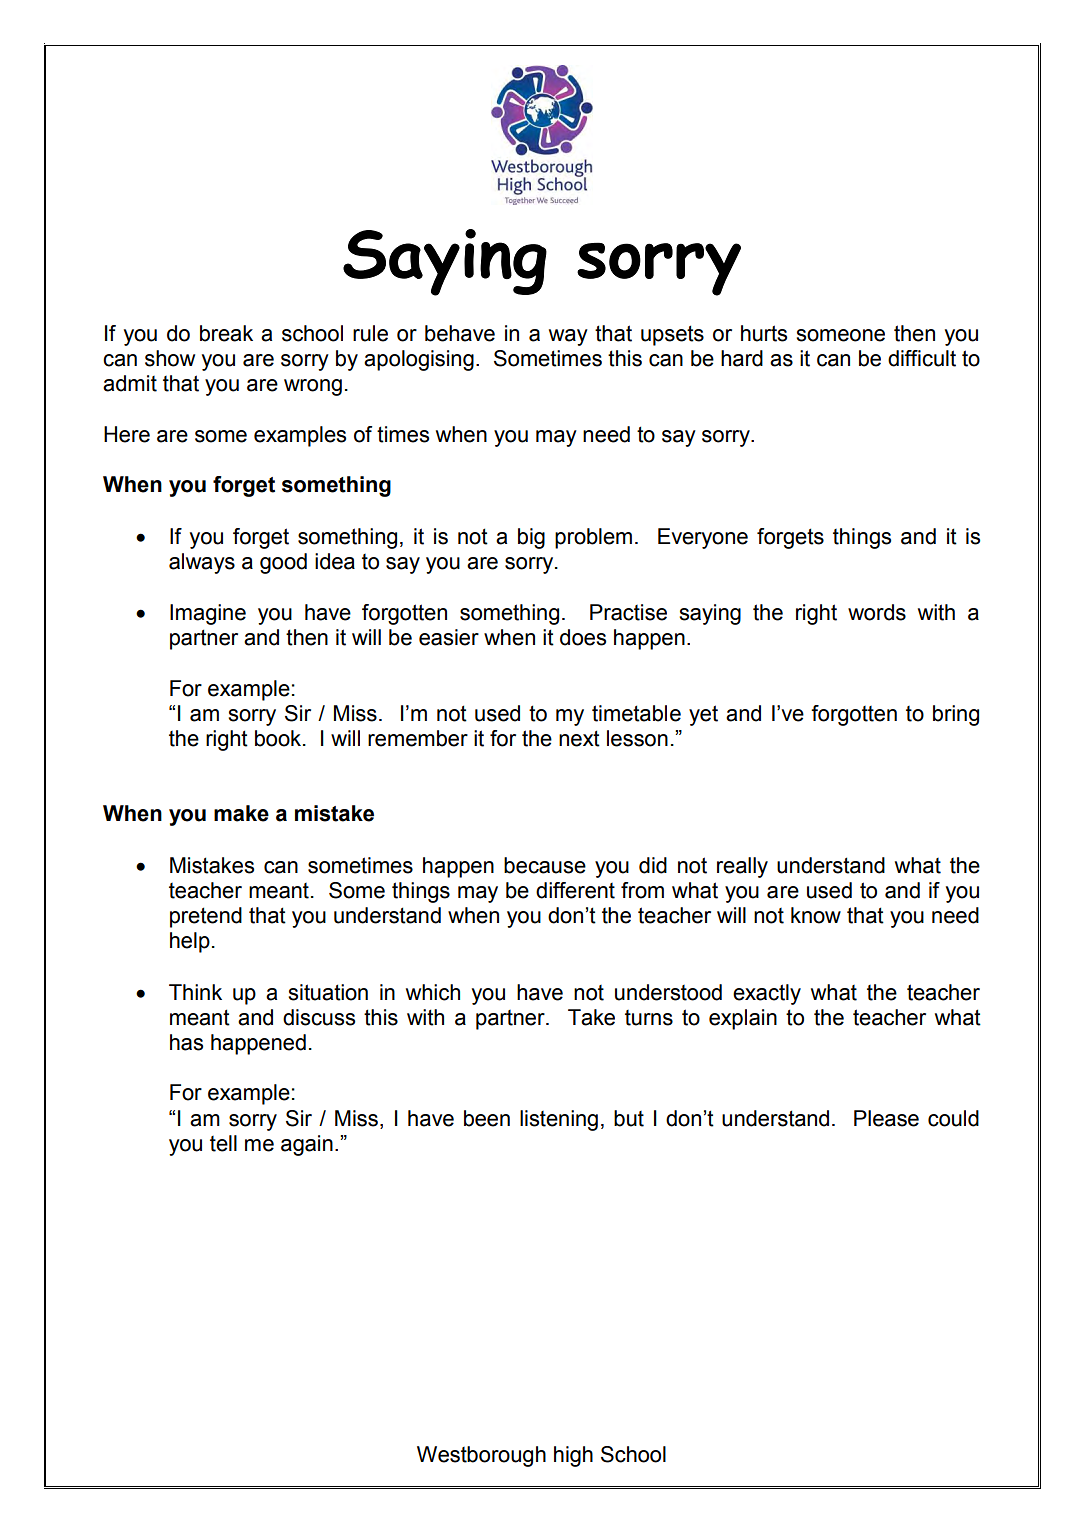 This document has width=1084, height=1532. I want to click on apologising, so click(419, 360).
